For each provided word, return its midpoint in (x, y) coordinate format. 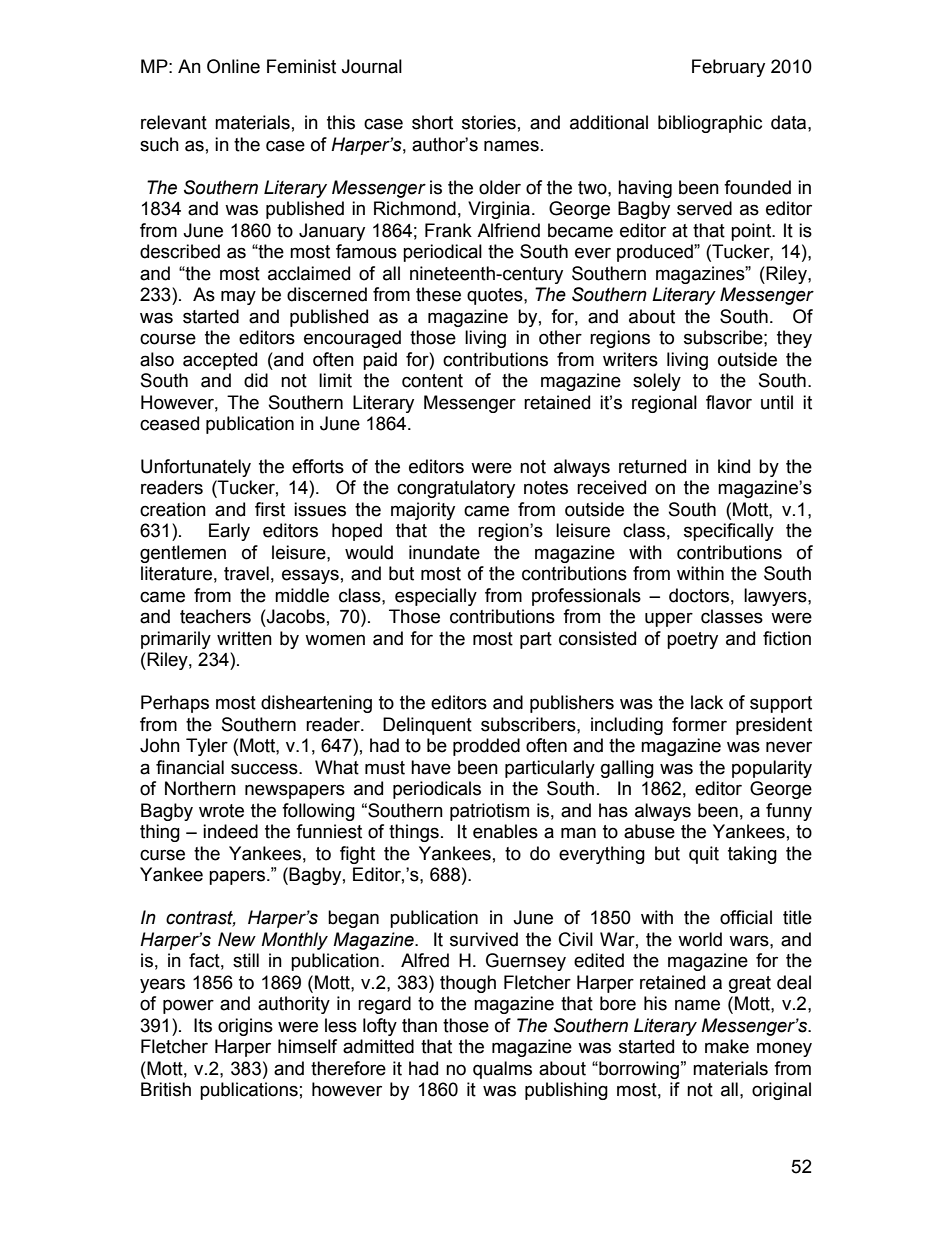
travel (246, 573)
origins (245, 1027)
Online (233, 66)
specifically (729, 532)
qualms (502, 1070)
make (727, 1046)
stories (489, 122)
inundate (444, 552)
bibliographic (710, 124)
